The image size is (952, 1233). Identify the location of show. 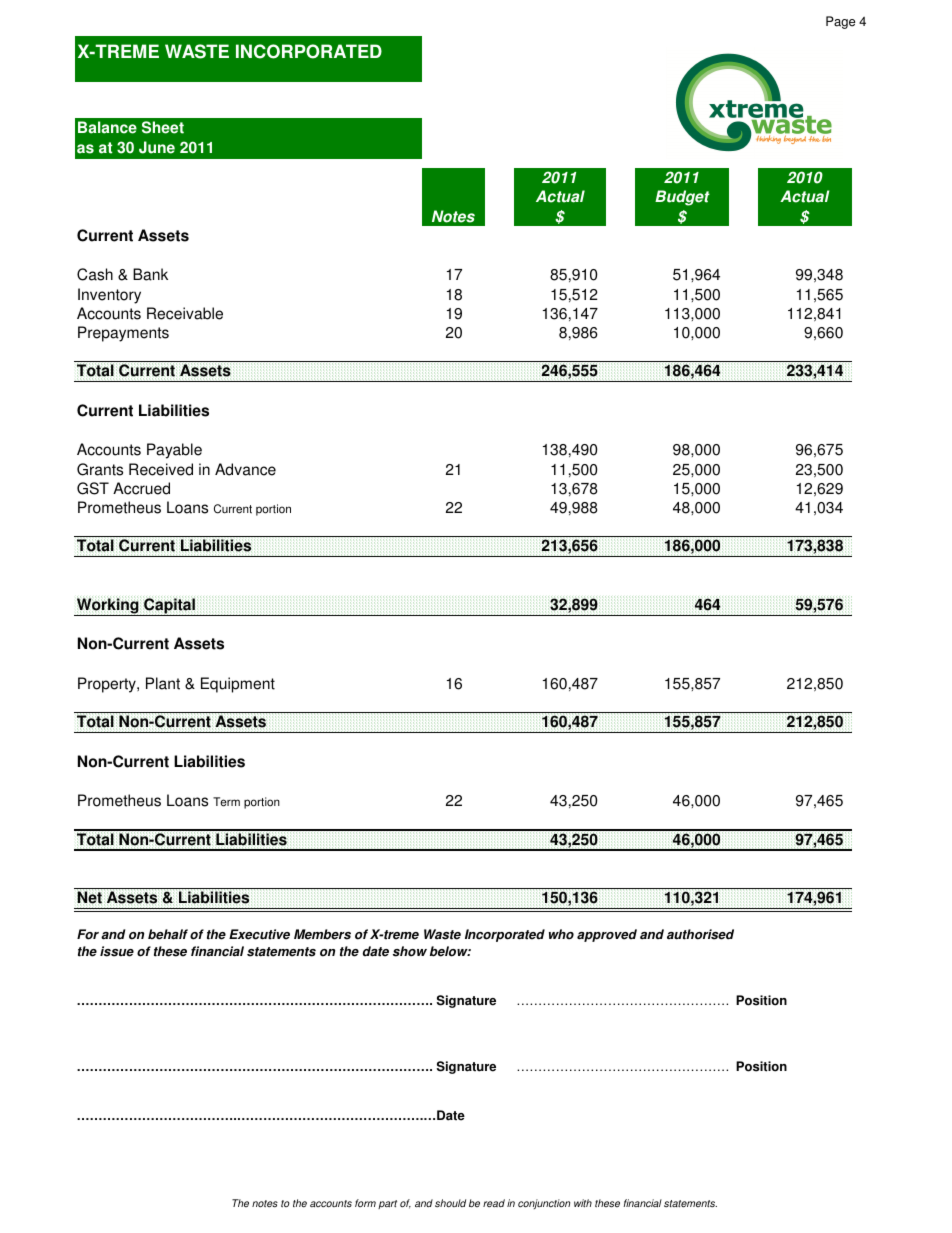
(410, 951).
